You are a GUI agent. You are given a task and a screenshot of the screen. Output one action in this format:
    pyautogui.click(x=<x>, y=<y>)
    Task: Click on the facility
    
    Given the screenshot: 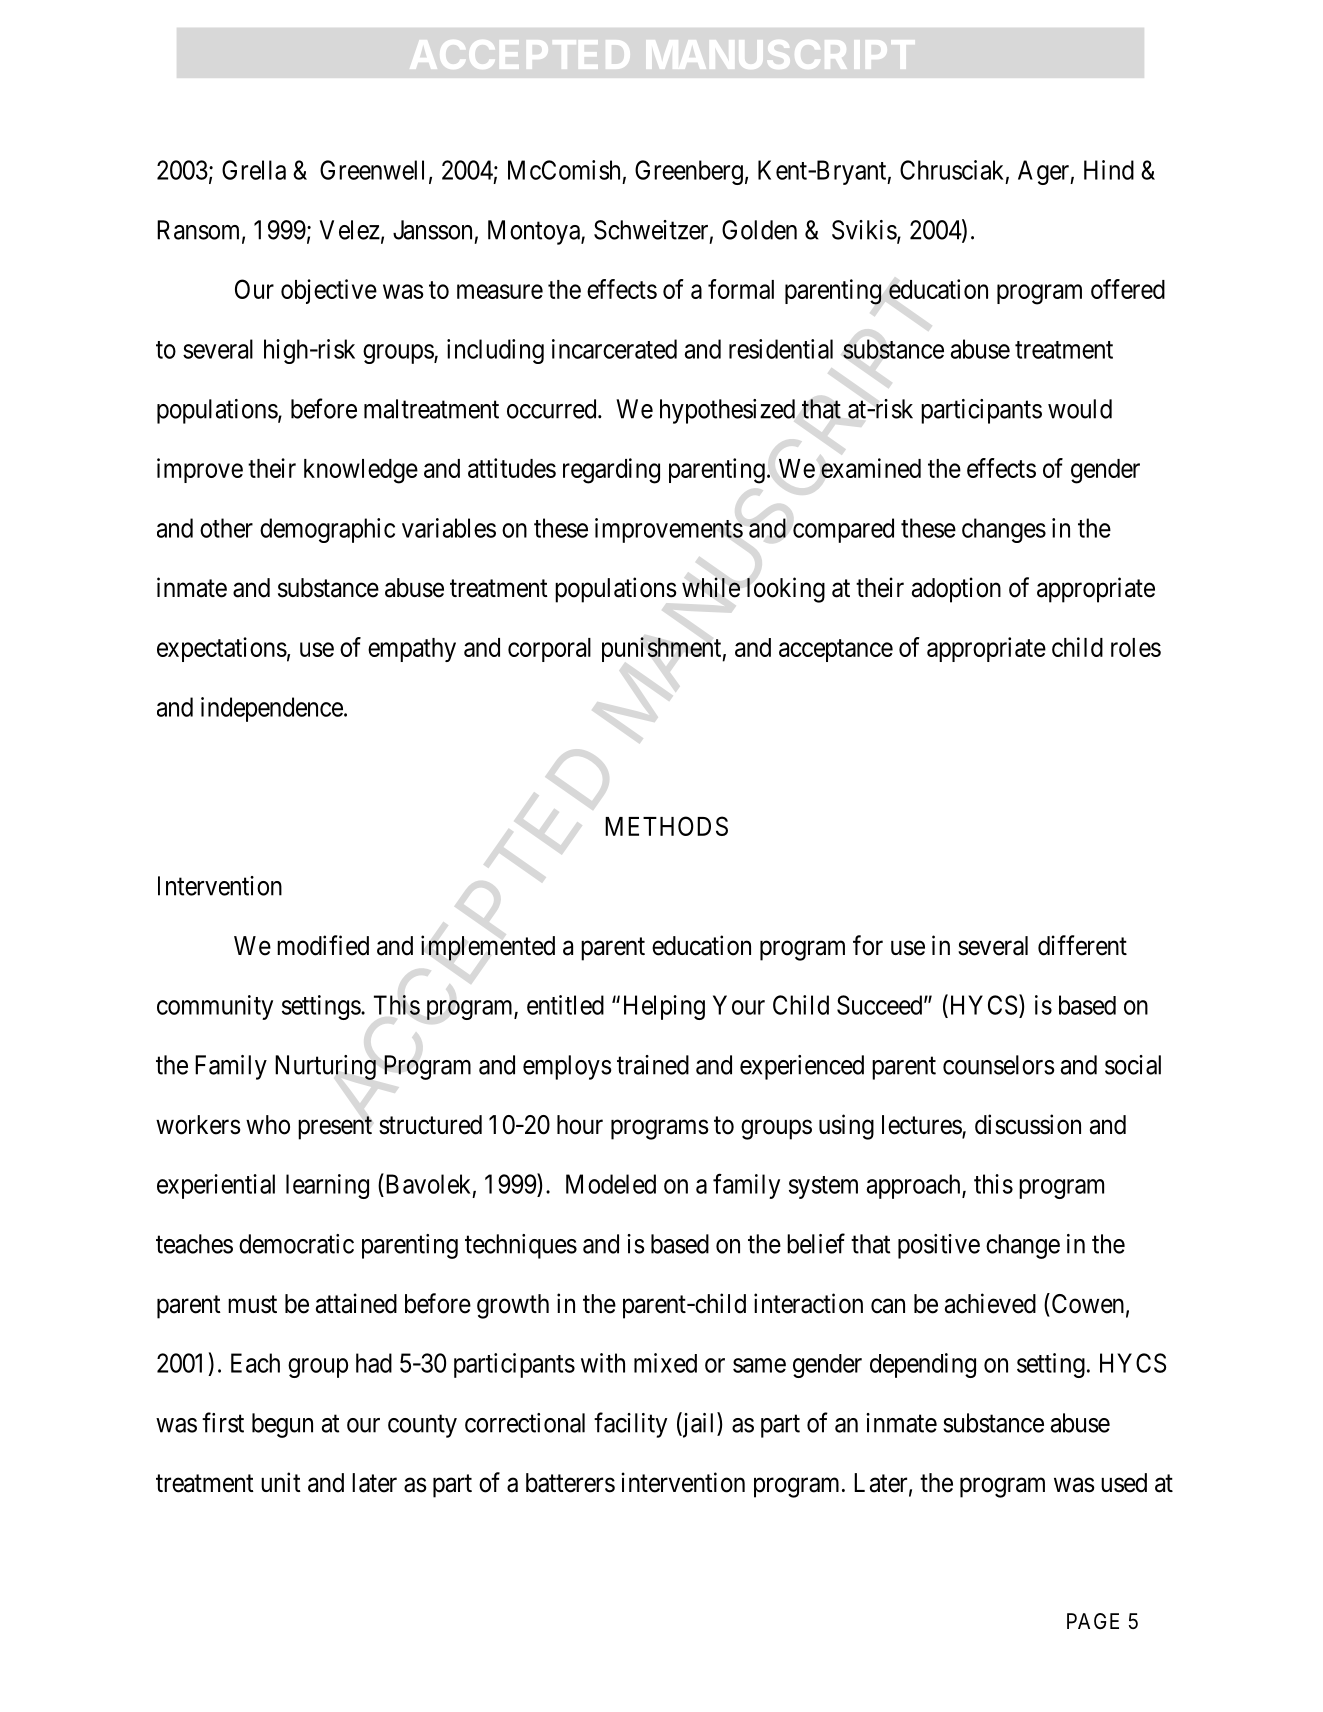 What is the action you would take?
    pyautogui.click(x=630, y=1425)
